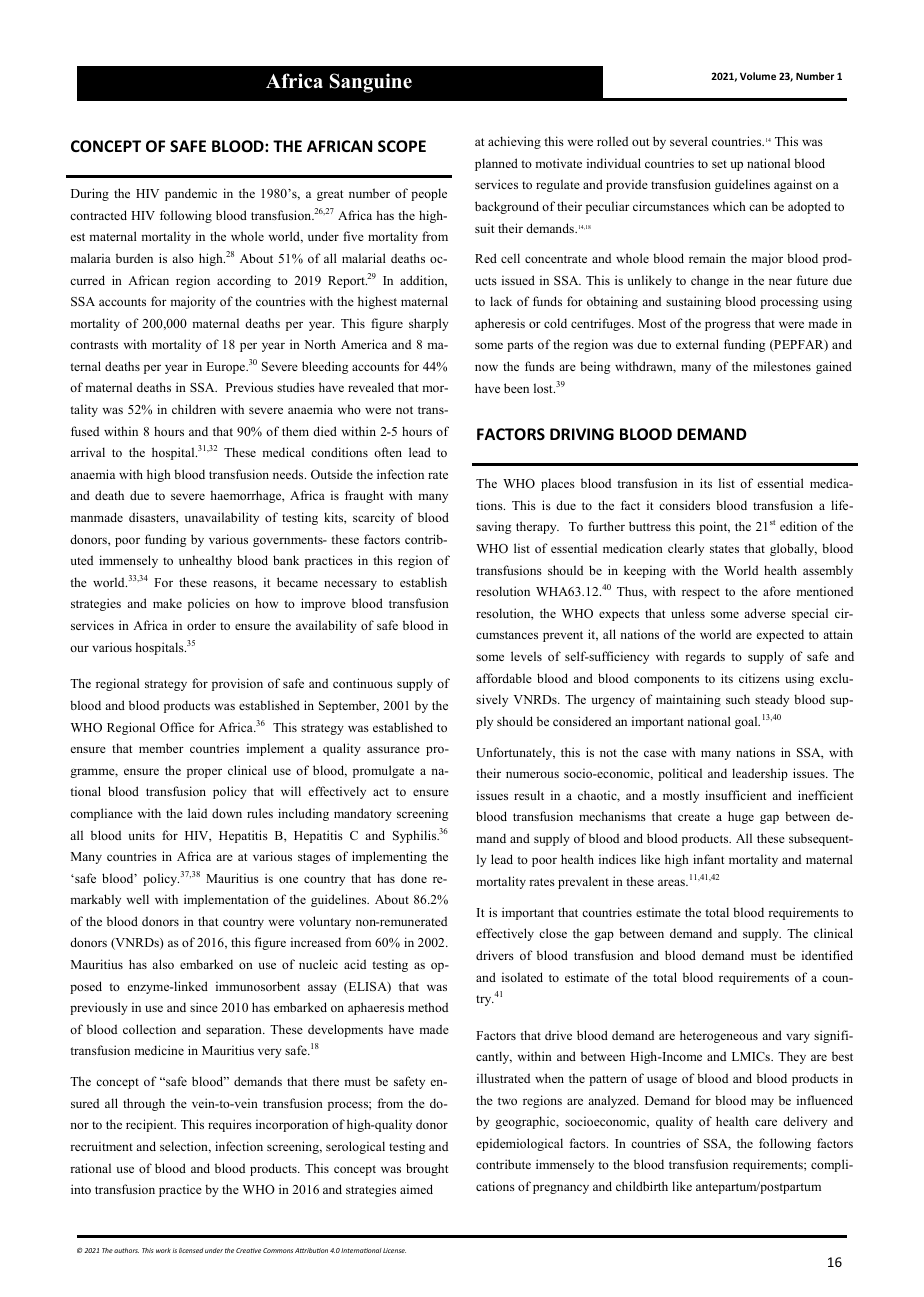 The width and height of the document is (924, 1297). Describe the element at coordinates (782, 366) in the document. I see `milestones` at that location.
